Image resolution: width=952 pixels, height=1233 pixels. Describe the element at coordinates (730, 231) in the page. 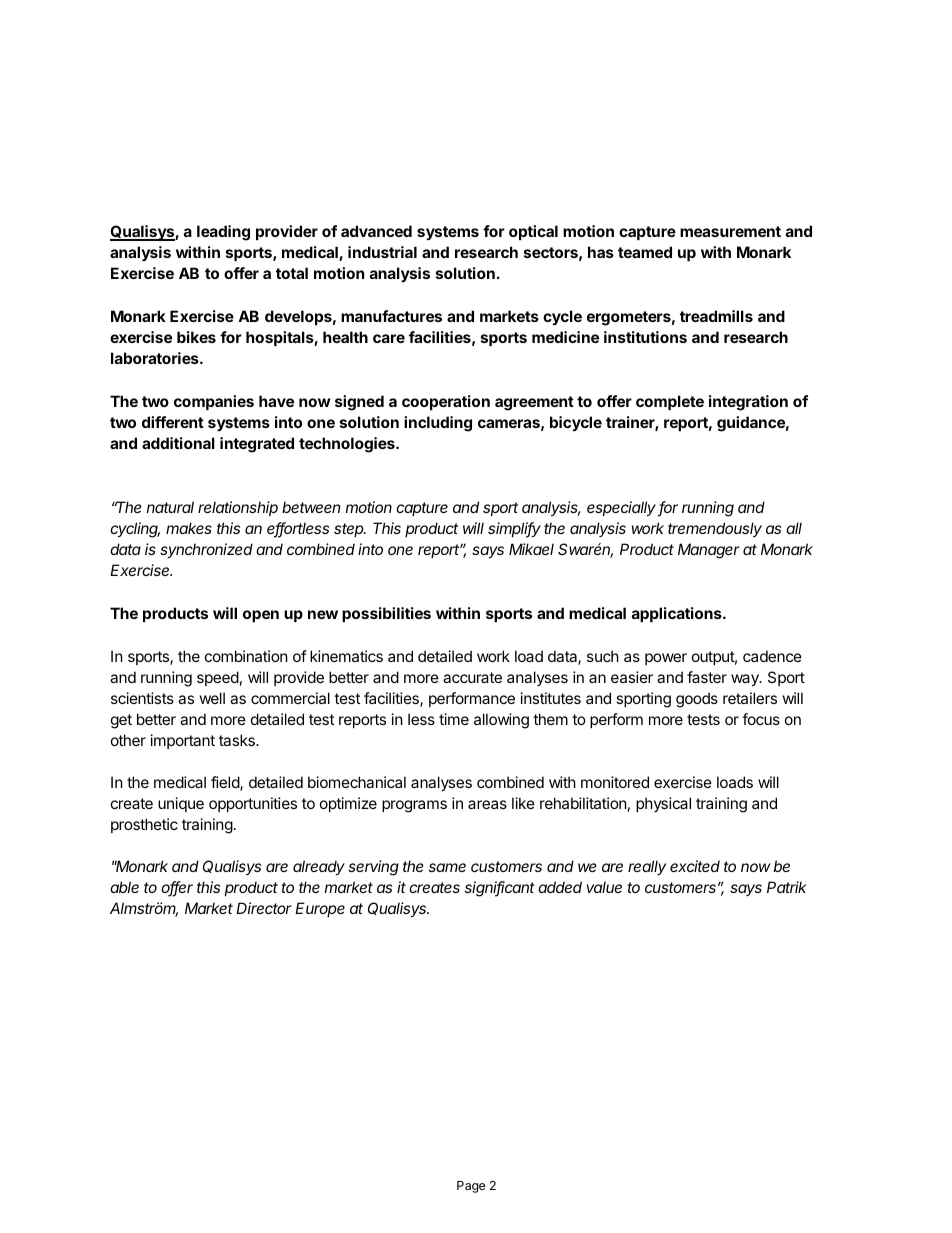

I see `measurement` at that location.
